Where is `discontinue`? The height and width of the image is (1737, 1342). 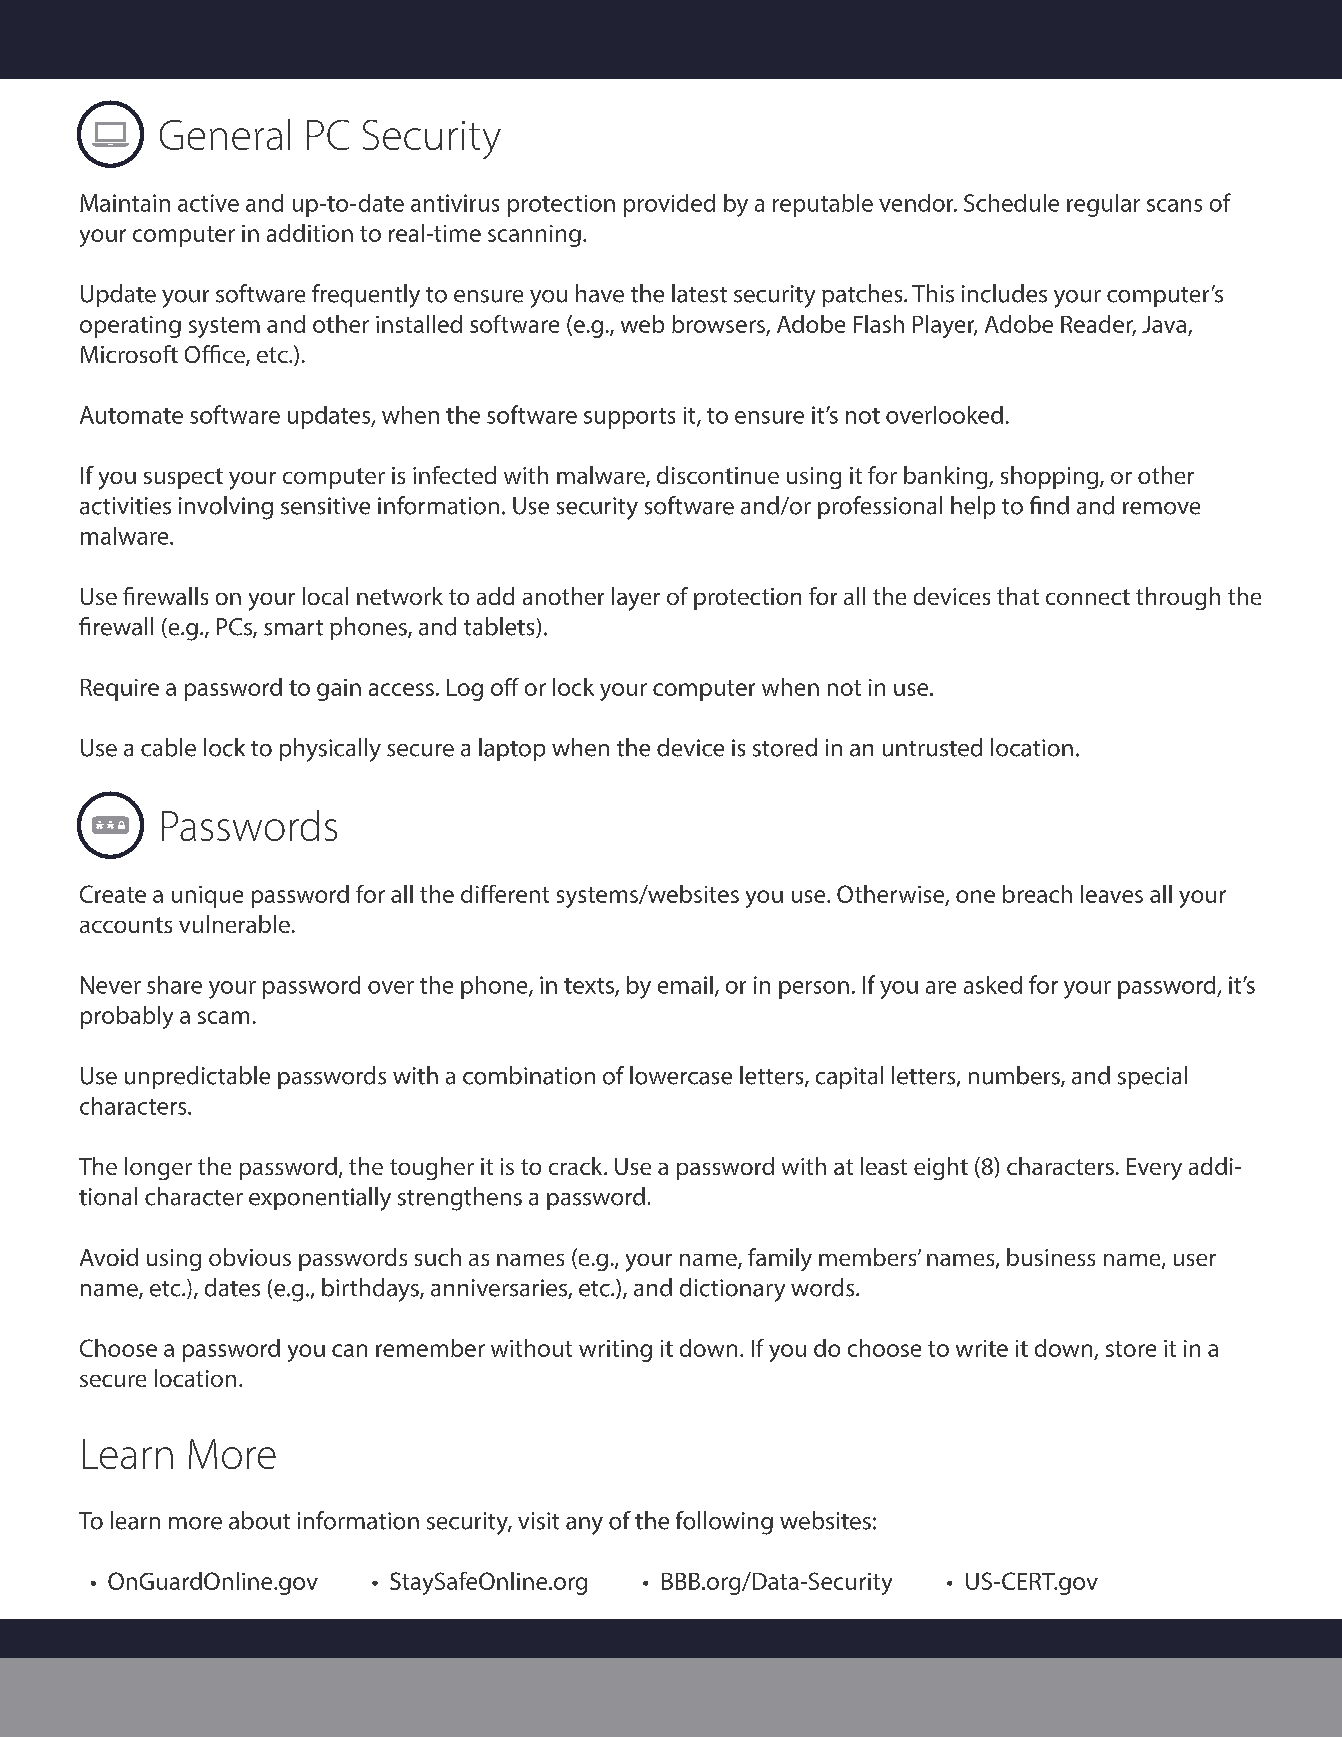 discontinue is located at coordinates (718, 475).
